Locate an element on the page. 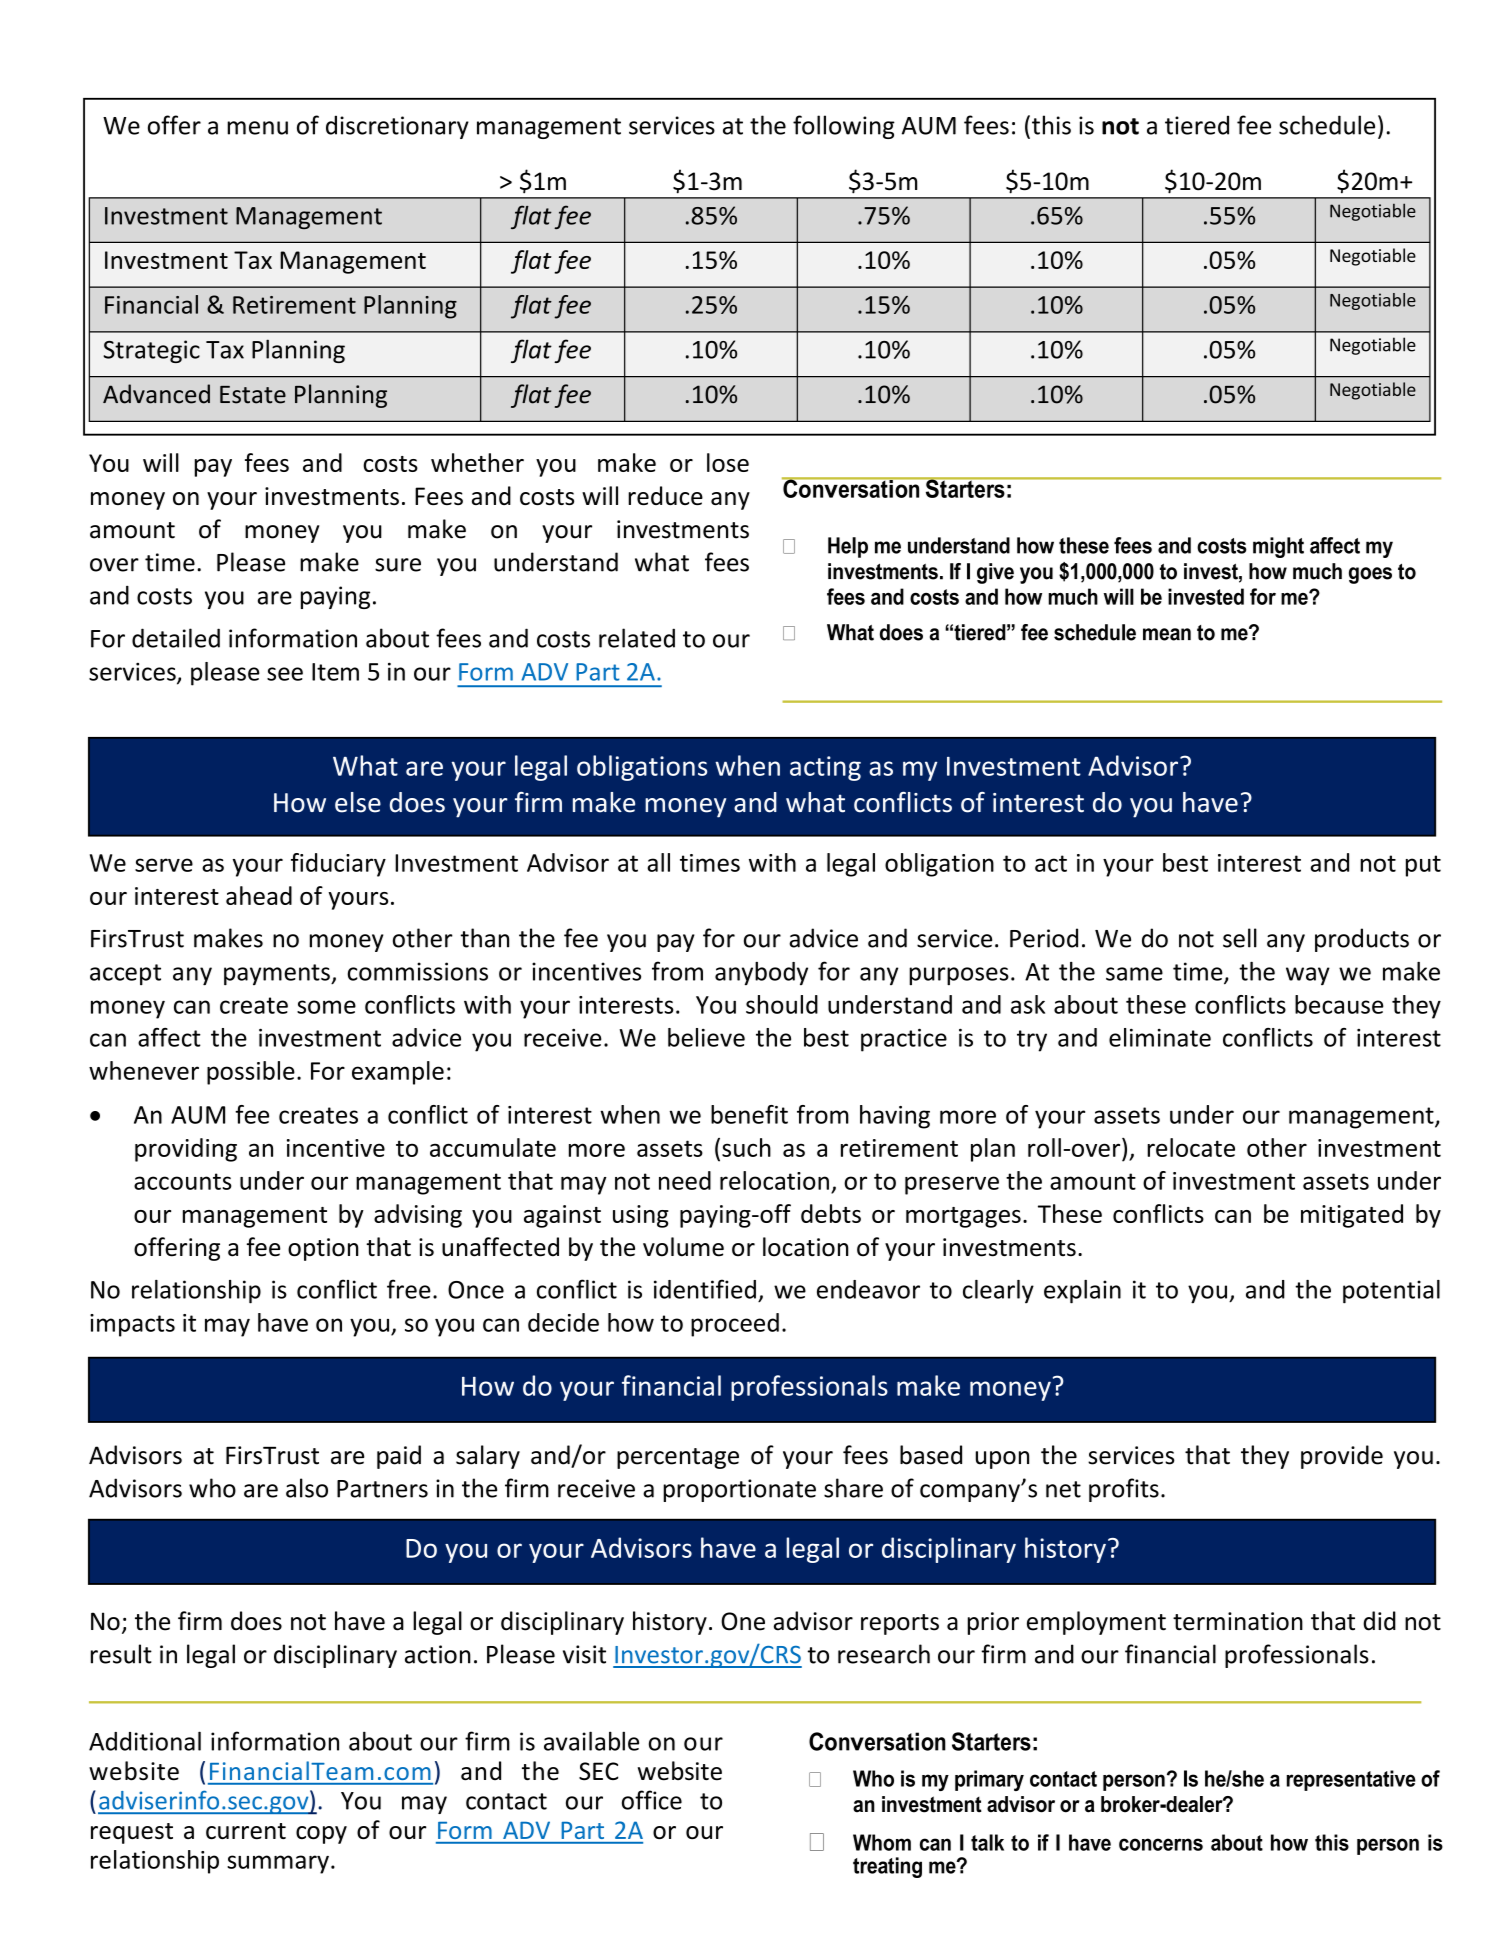 This page has width=1511, height=1956. following is located at coordinates (844, 127).
